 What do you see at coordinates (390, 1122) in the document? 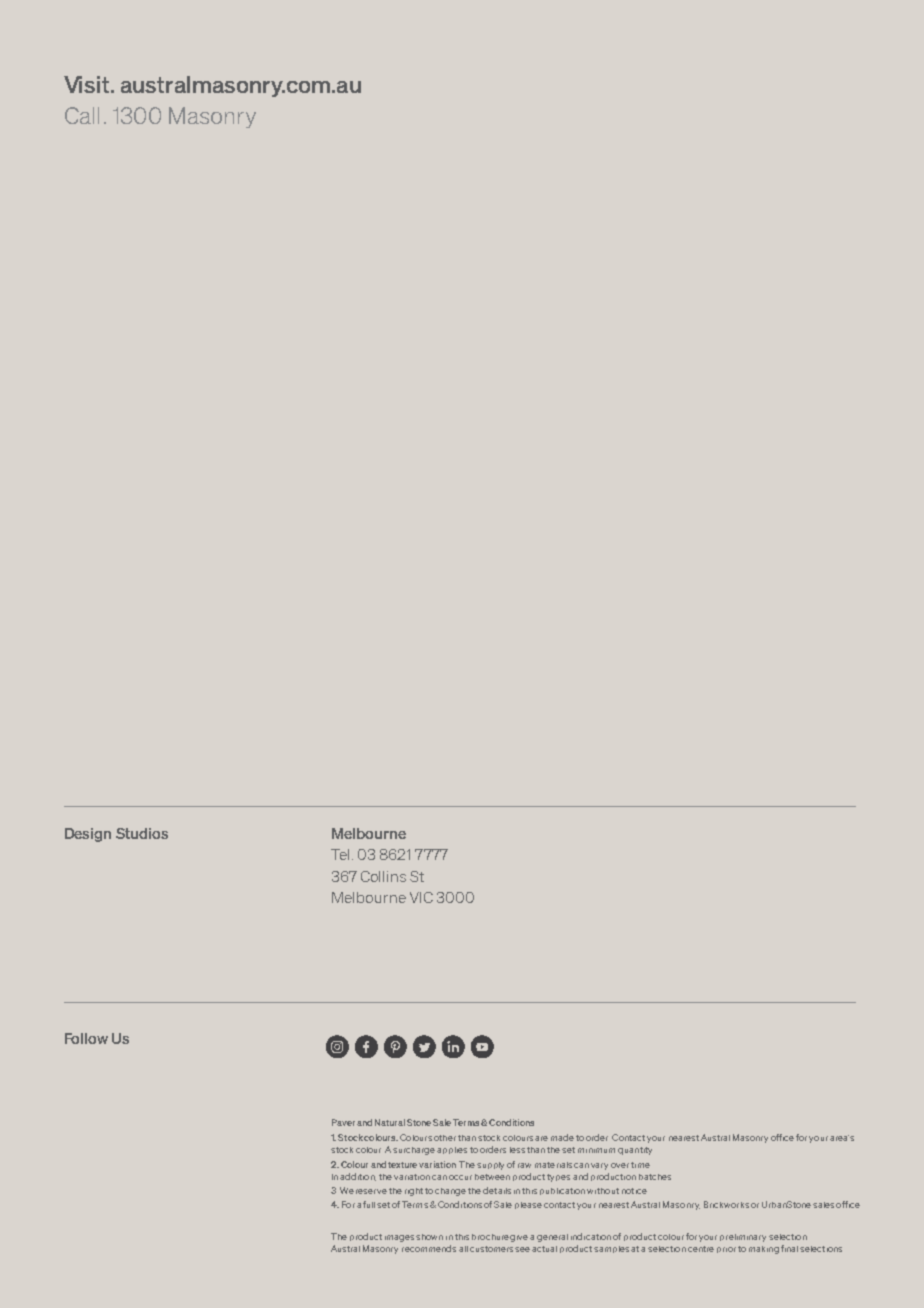
I see `Natural` at bounding box center [390, 1122].
